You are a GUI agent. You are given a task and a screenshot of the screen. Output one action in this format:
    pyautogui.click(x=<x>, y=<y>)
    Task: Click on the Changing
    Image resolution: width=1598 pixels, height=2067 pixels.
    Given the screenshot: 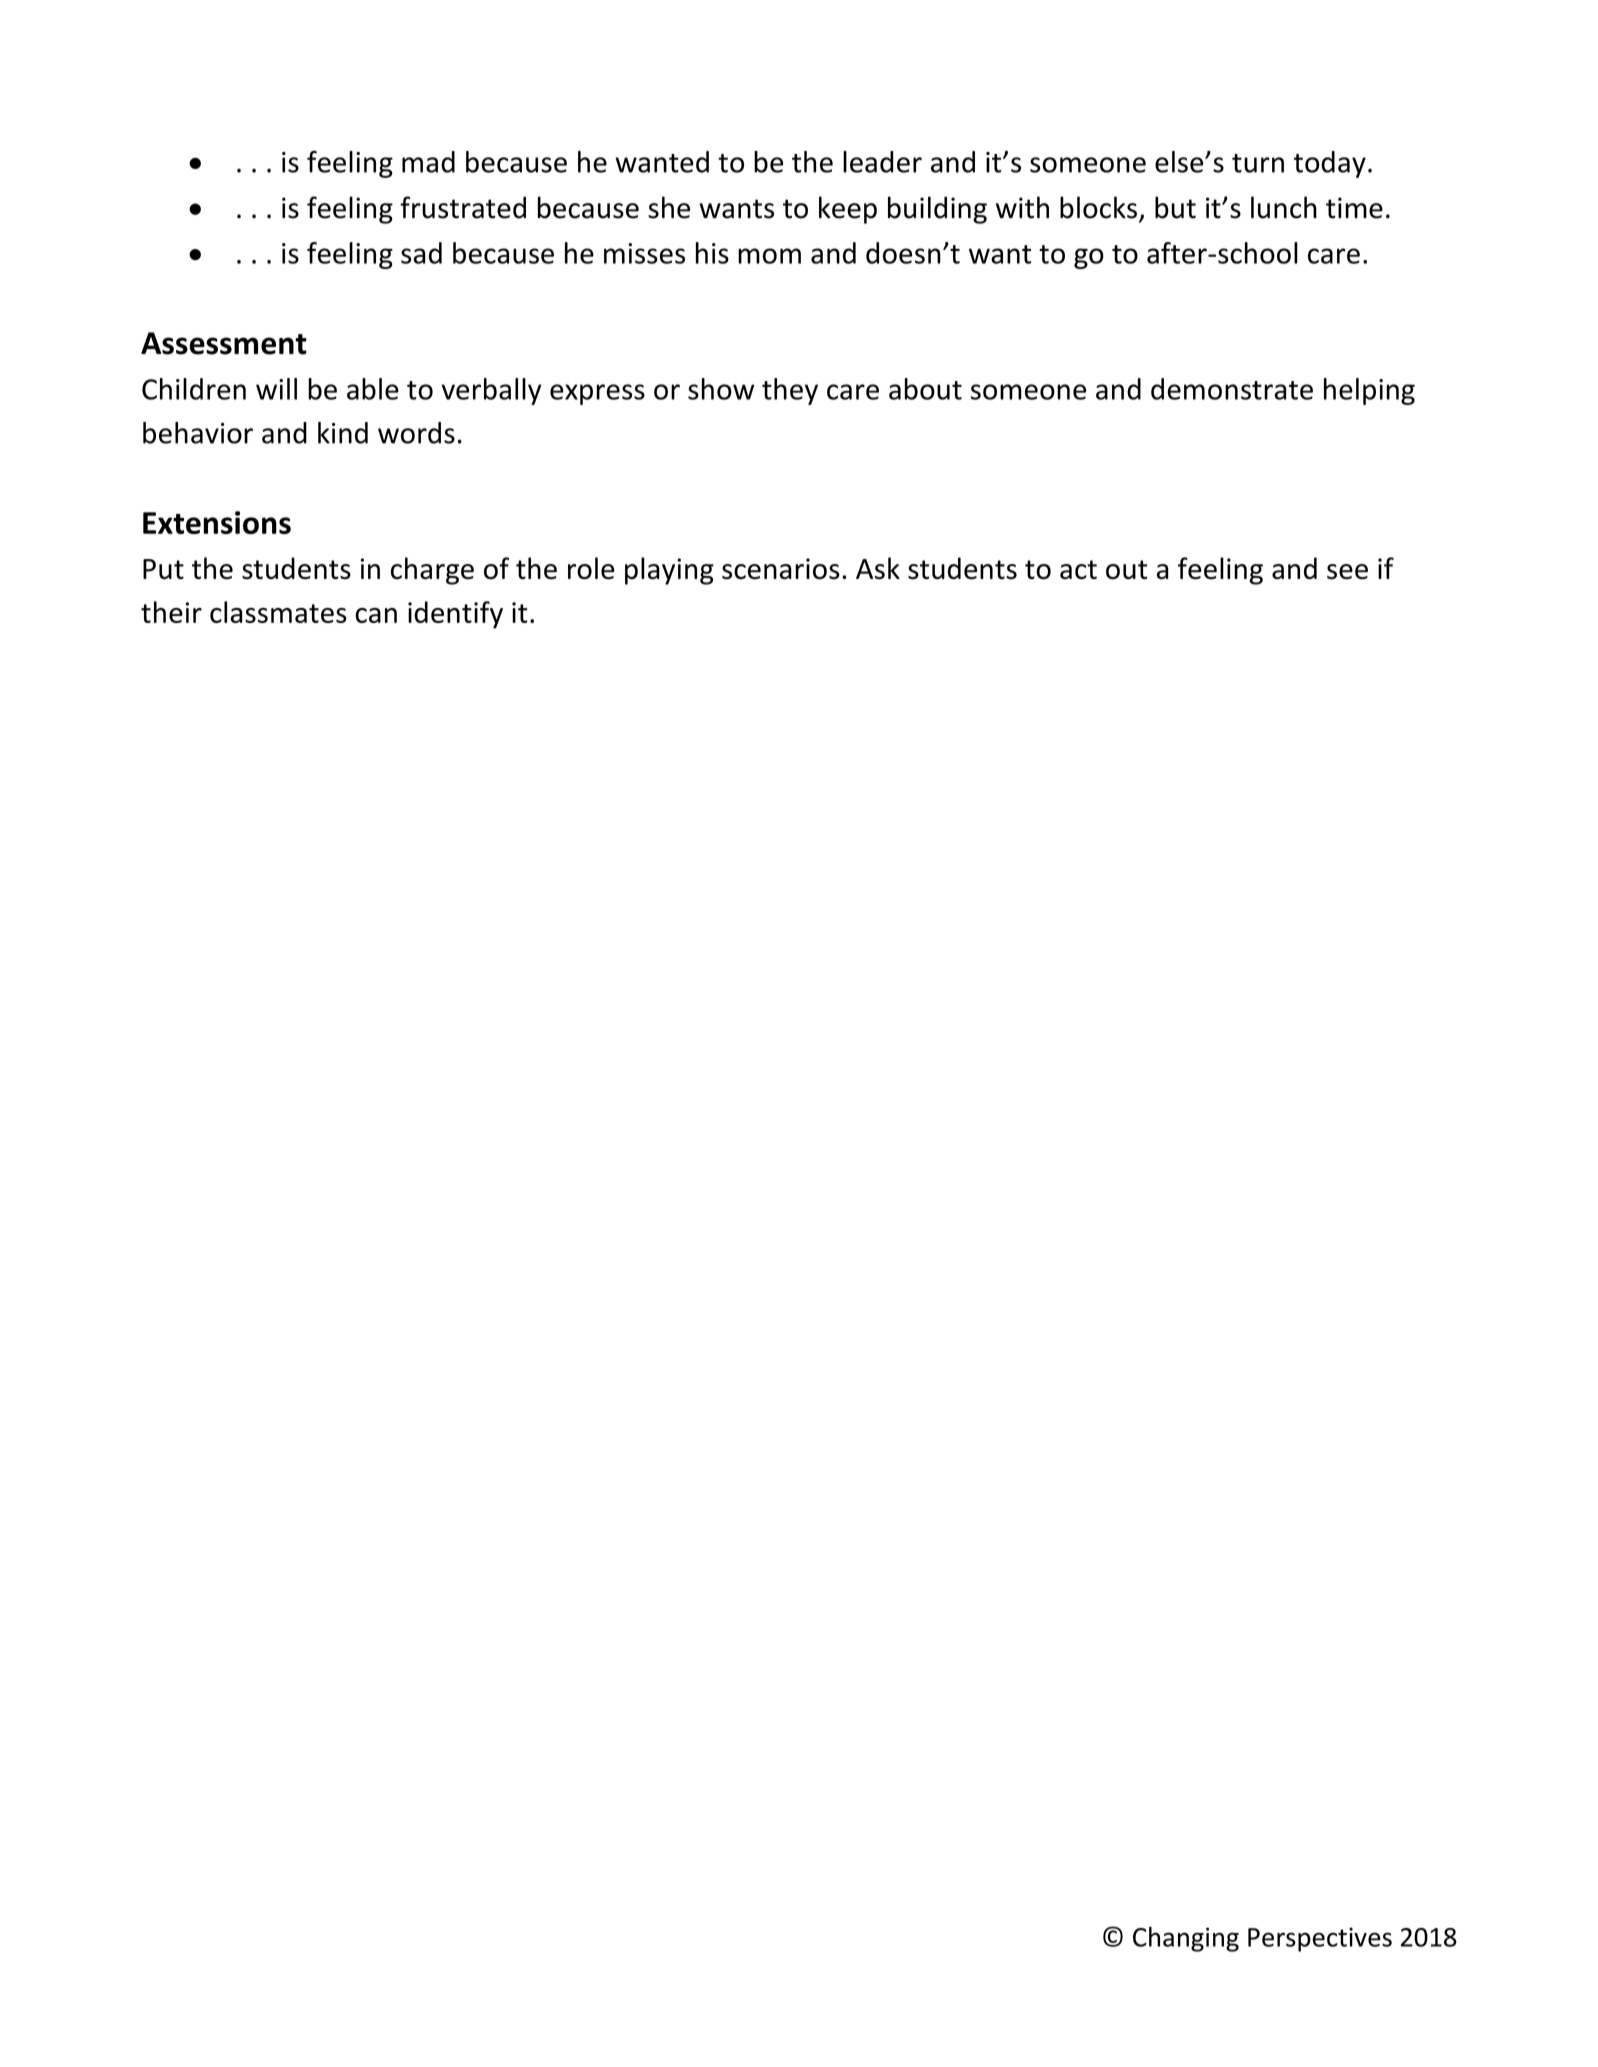 What is the action you would take?
    pyautogui.click(x=1186, y=1939)
